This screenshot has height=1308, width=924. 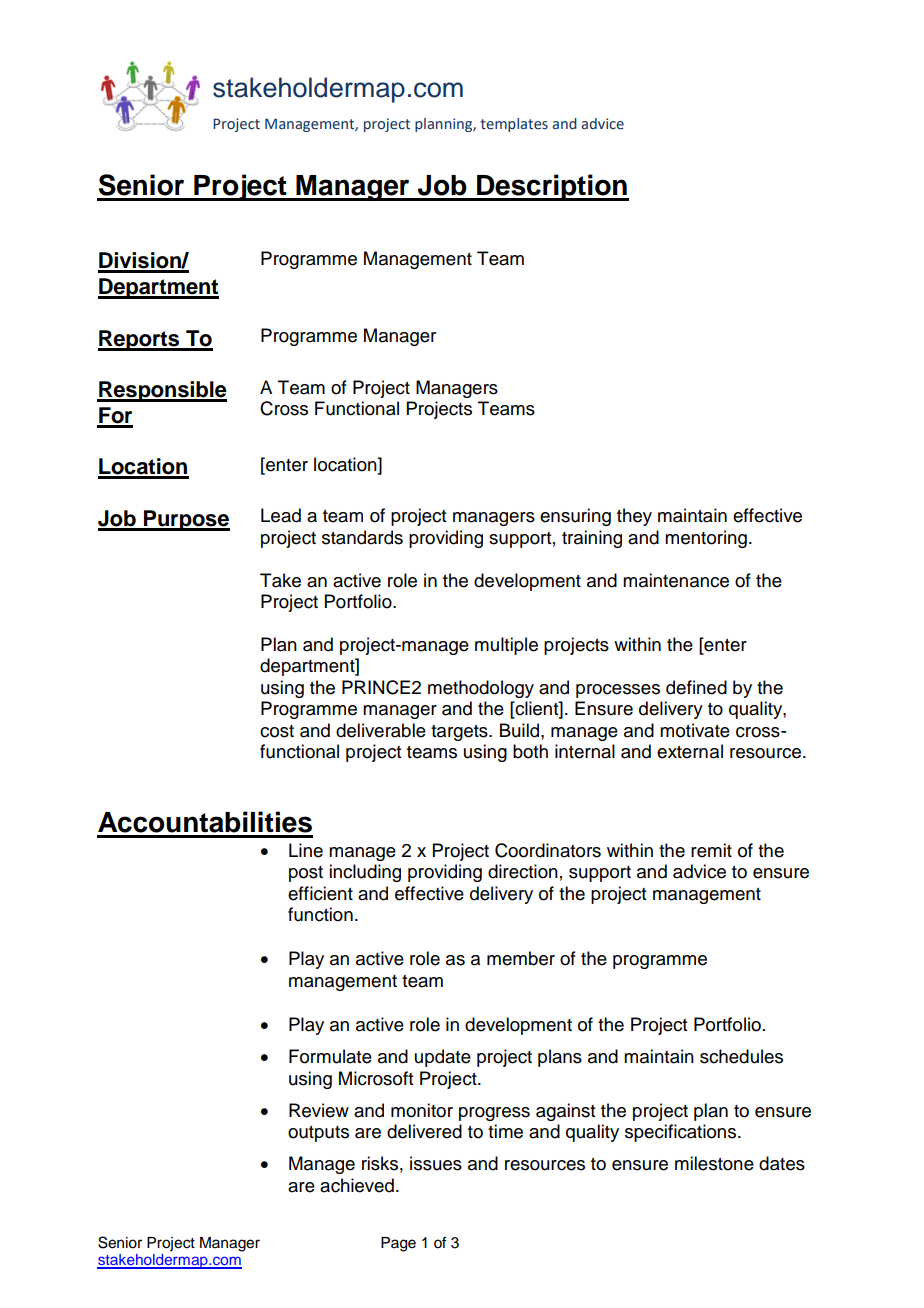 I want to click on mentoring, so click(x=706, y=539).
